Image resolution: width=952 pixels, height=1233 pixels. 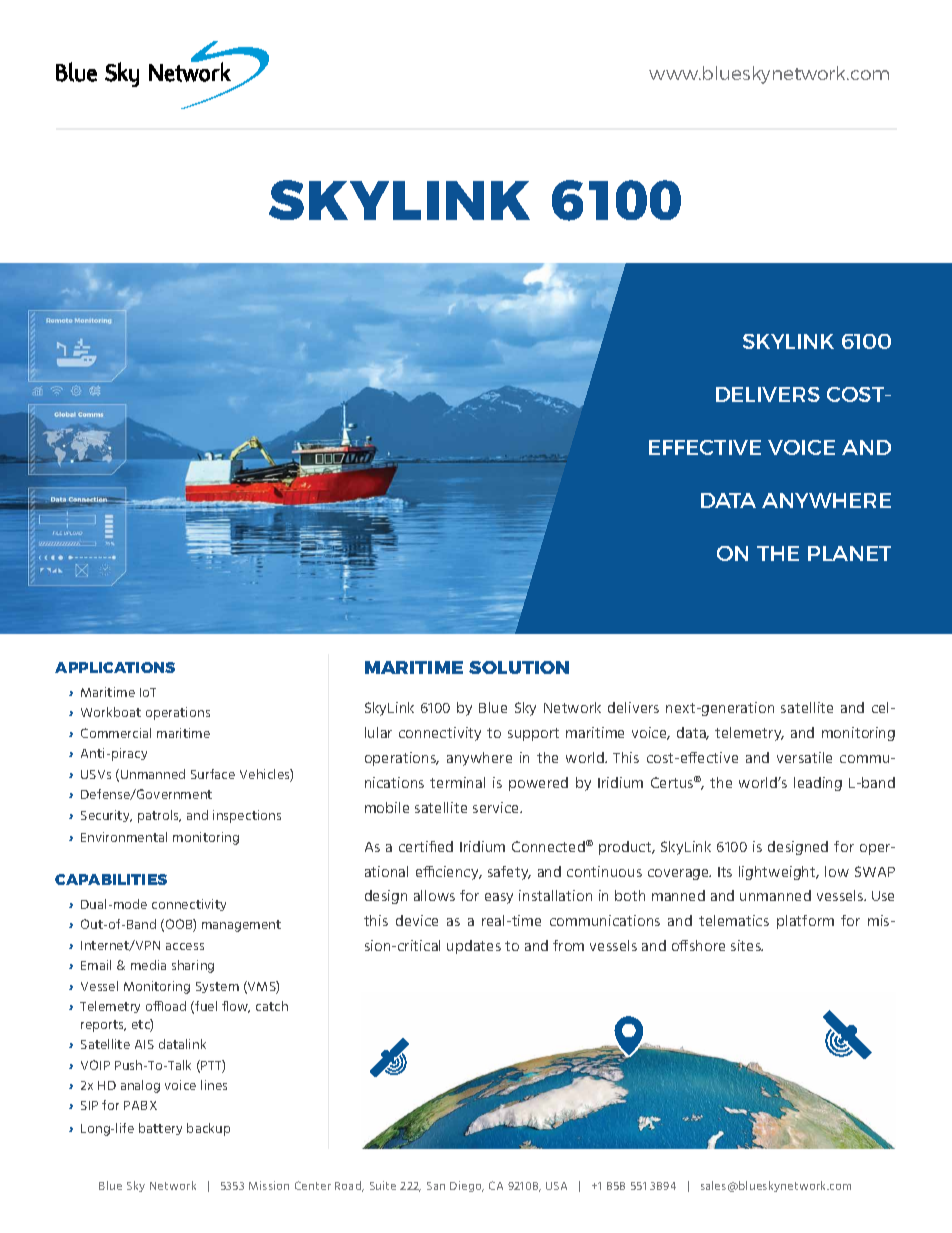 What do you see at coordinates (417, 920) in the page?
I see `device` at bounding box center [417, 920].
